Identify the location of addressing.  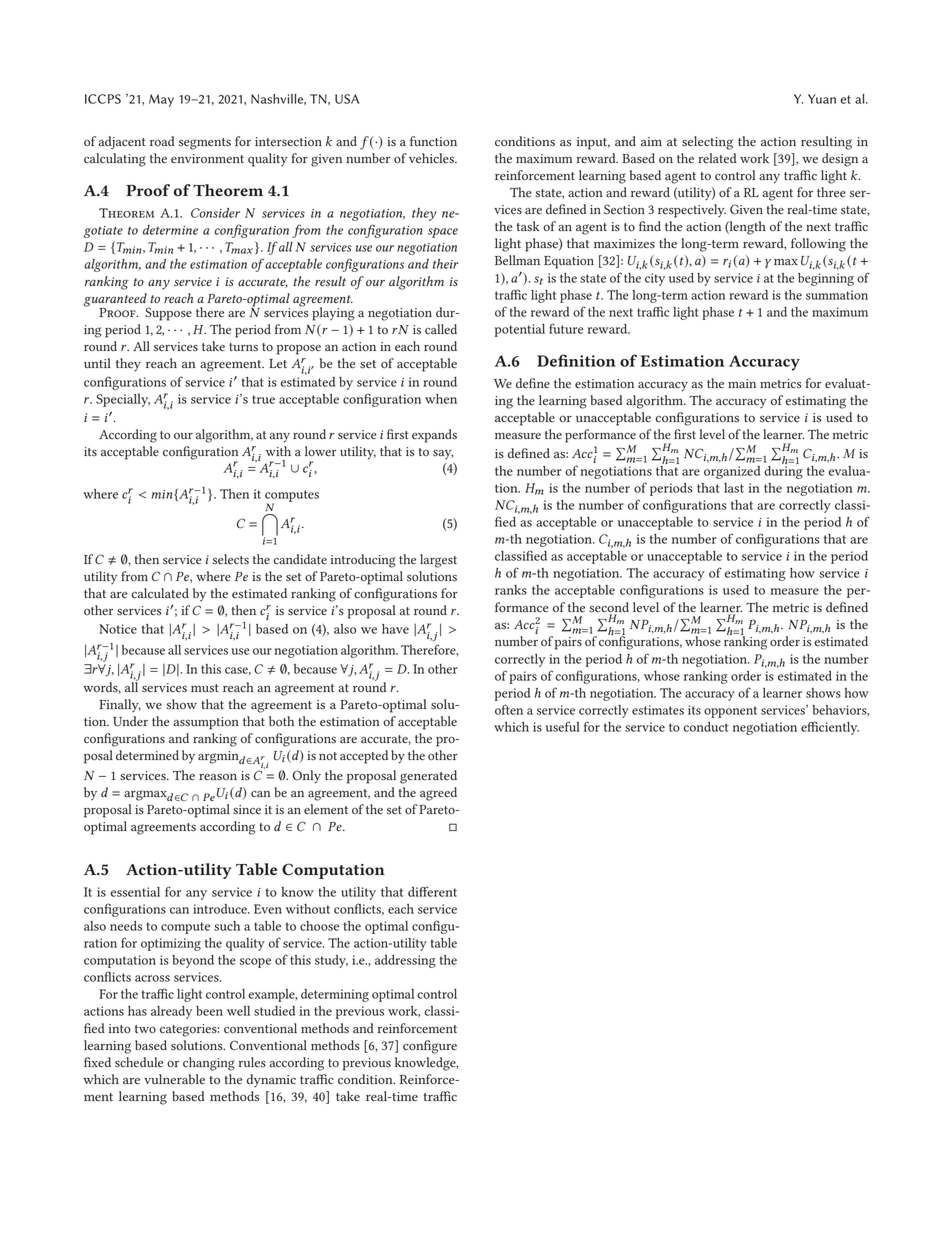
(405, 961).
